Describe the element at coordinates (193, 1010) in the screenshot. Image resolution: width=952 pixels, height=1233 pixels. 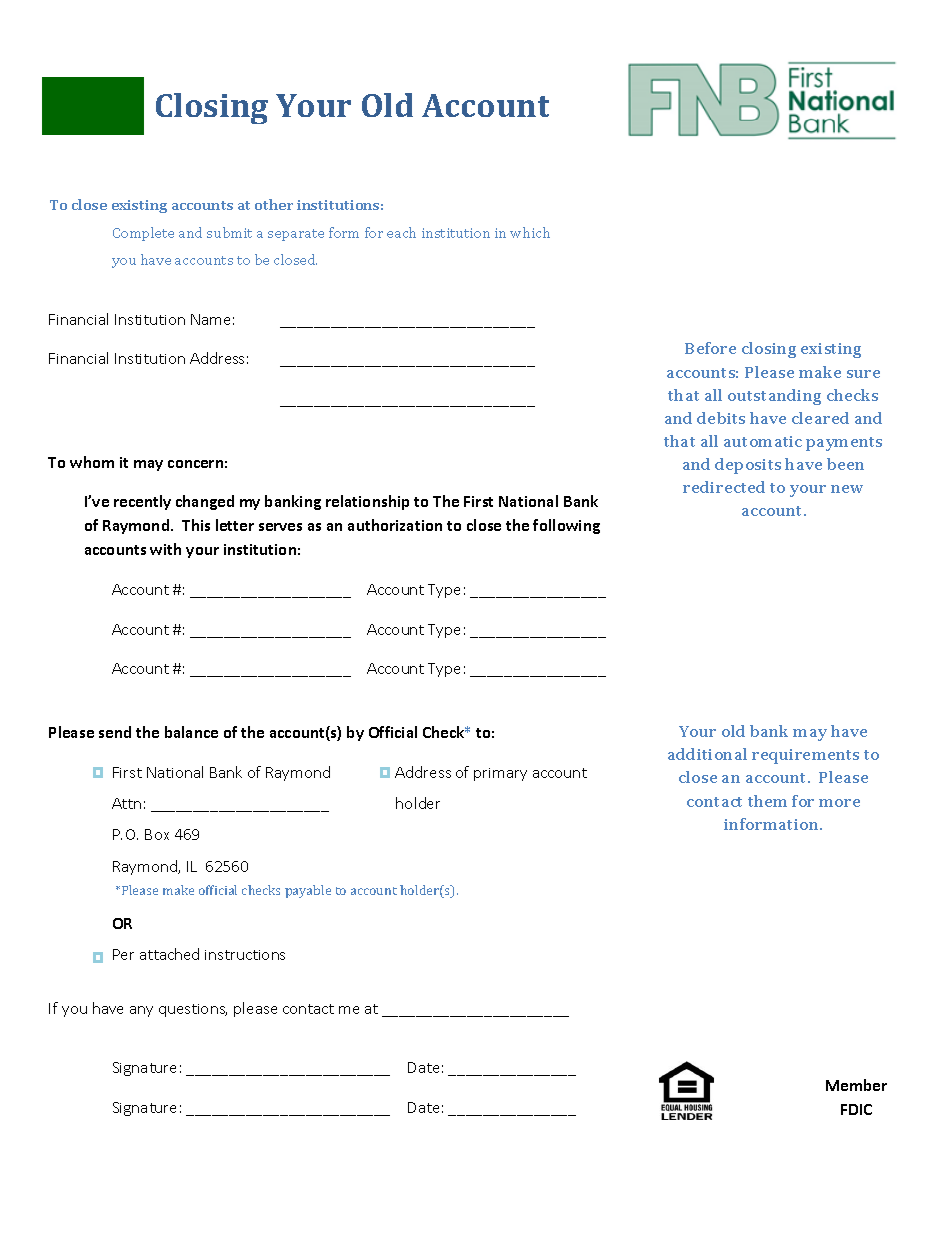
I see `questions` at that location.
